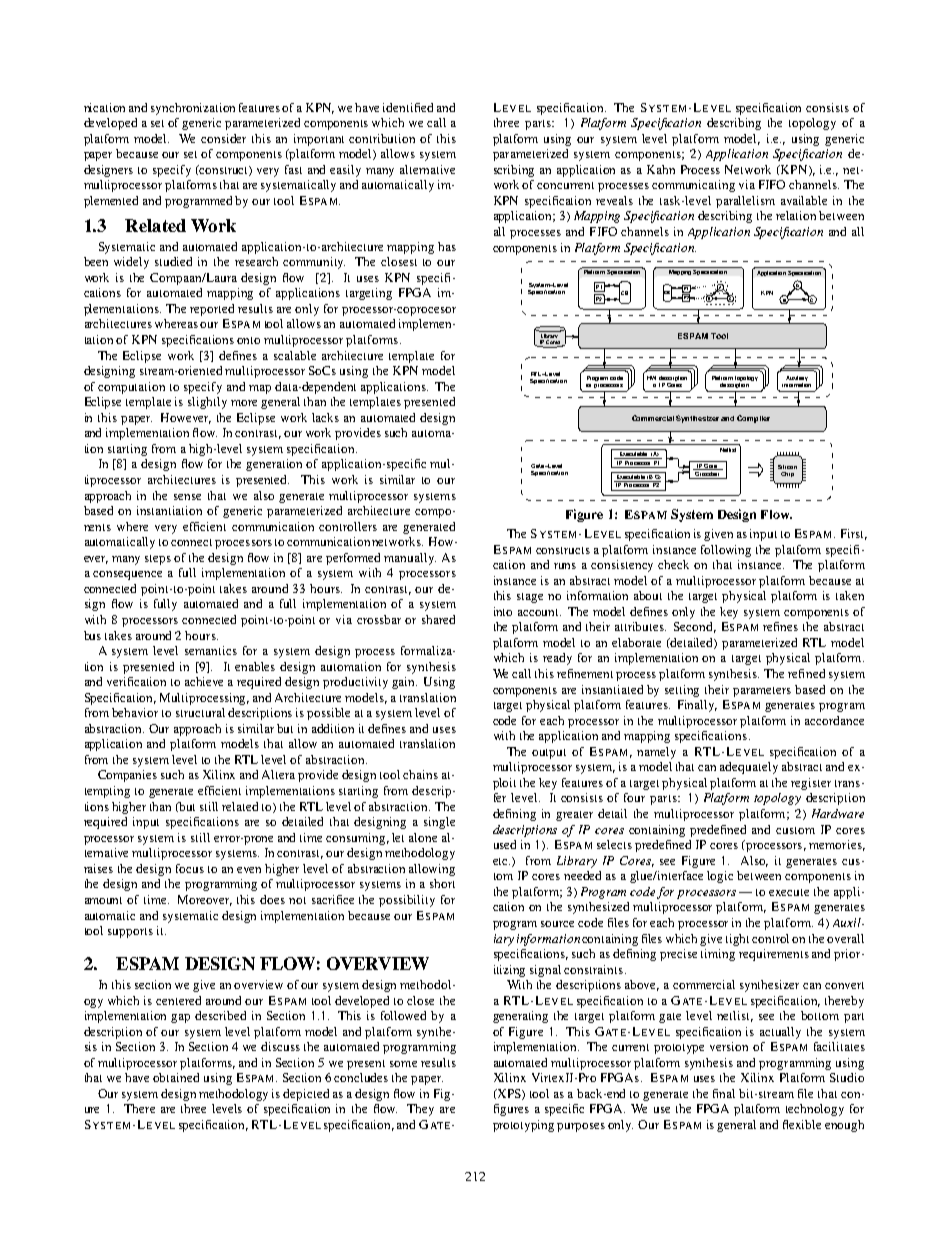 The height and width of the screenshot is (1233, 952). What do you see at coordinates (749, 768) in the screenshot?
I see `adequately` at bounding box center [749, 768].
